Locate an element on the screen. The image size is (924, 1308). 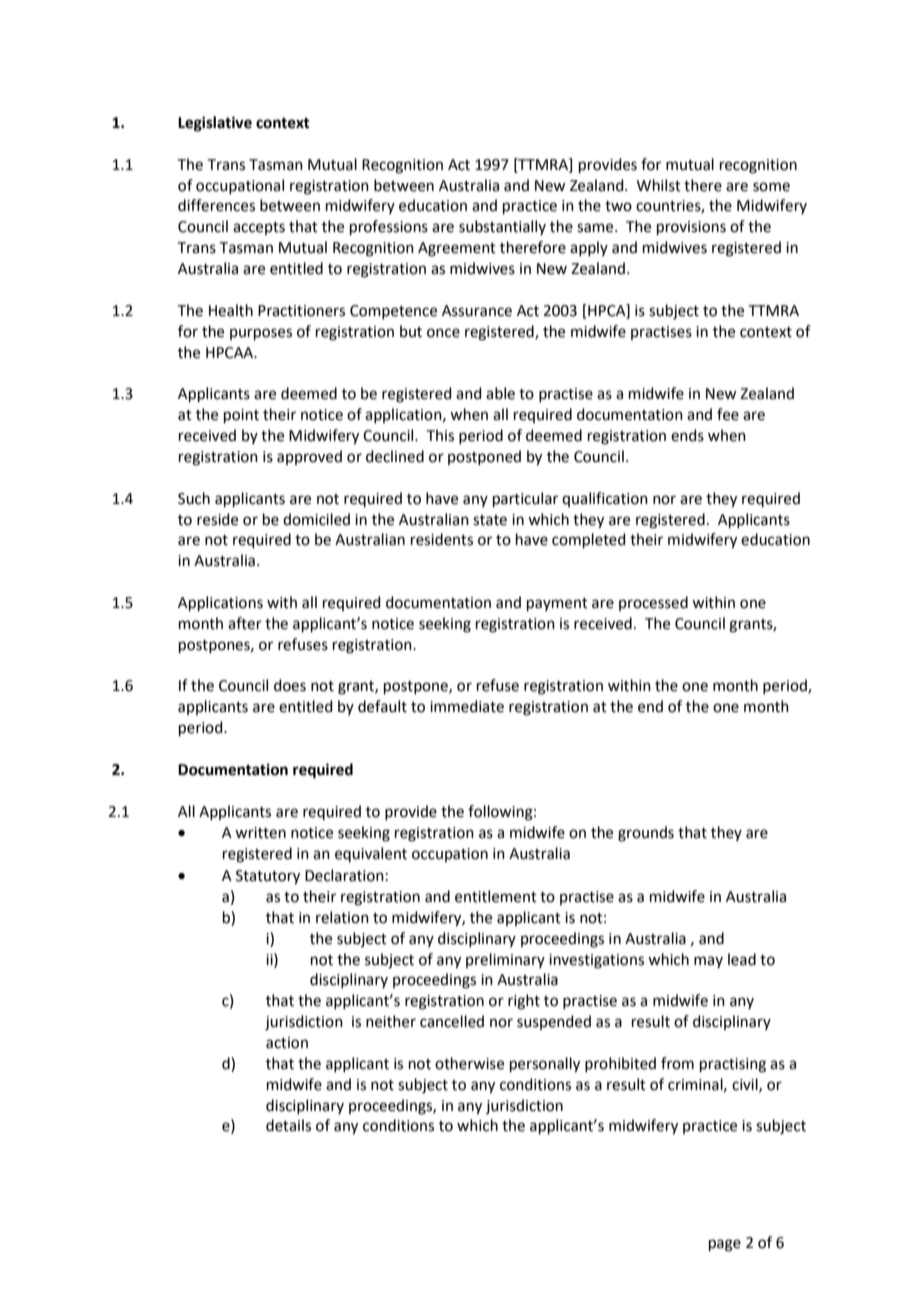
details is located at coordinates (288, 1125).
